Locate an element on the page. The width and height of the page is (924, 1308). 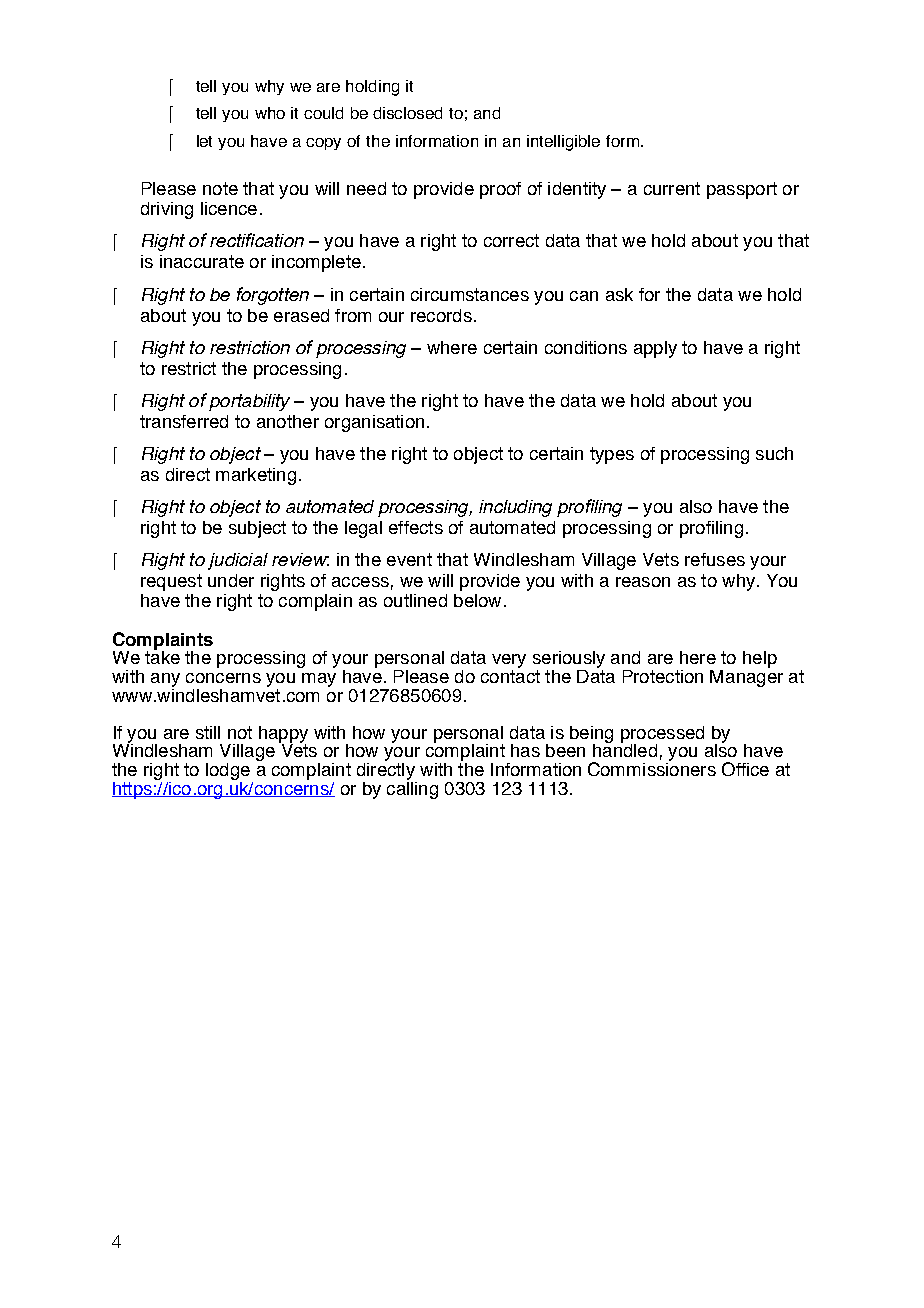
current is located at coordinates (672, 188).
